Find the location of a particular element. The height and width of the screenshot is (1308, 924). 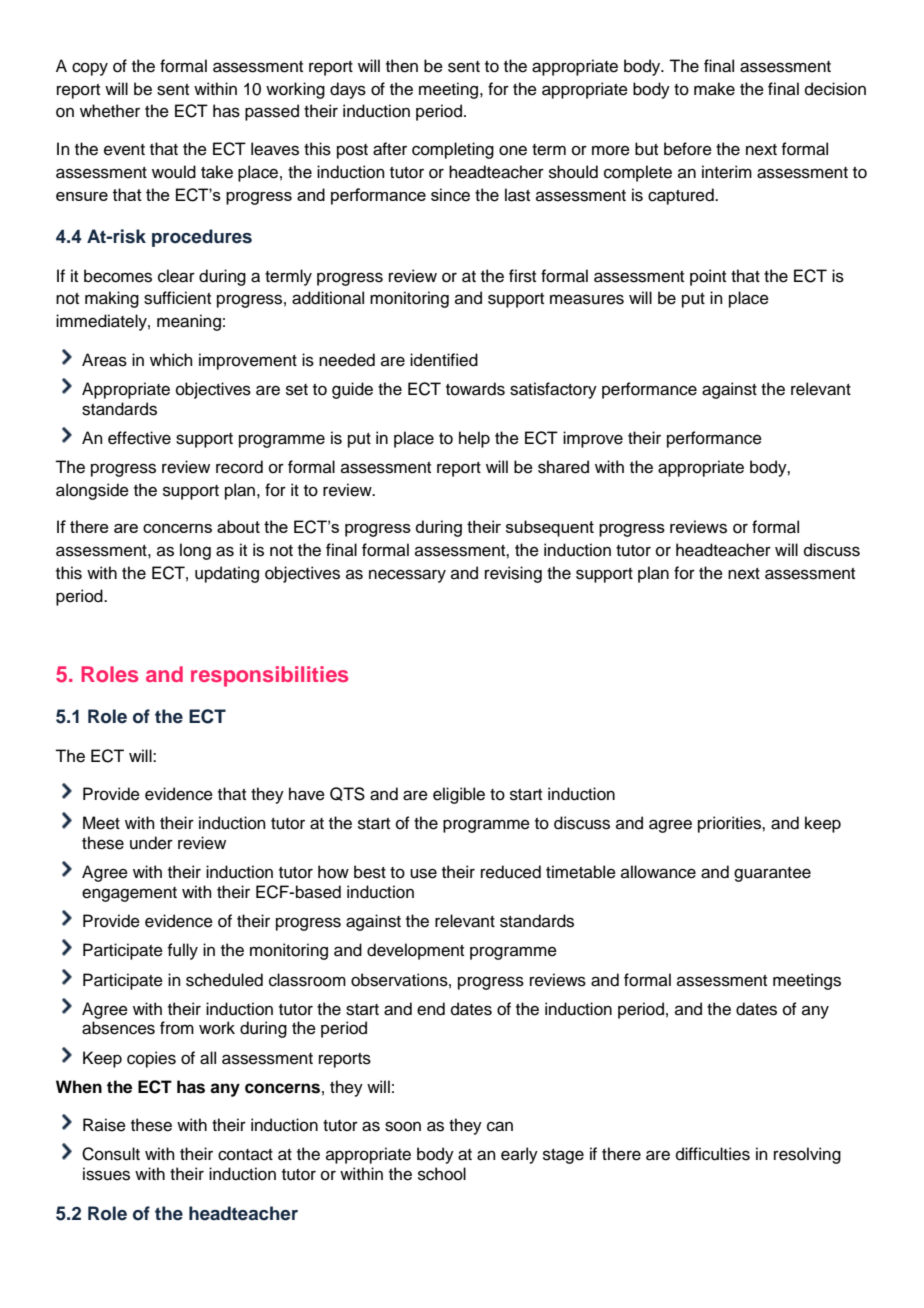

effective is located at coordinates (139, 438).
